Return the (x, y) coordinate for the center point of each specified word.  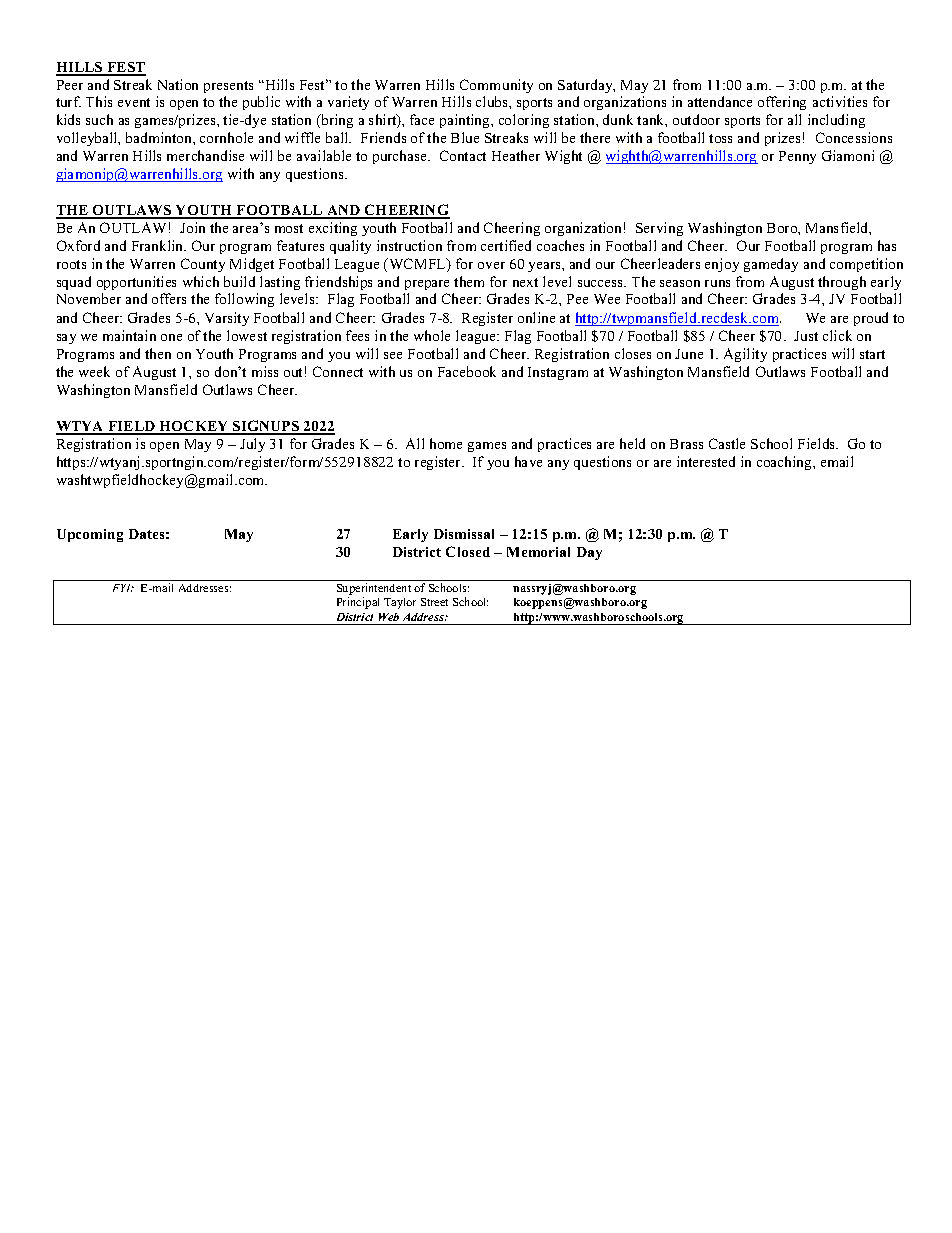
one (171, 337)
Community (496, 86)
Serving (659, 229)
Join (192, 227)
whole (432, 335)
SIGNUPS (266, 427)
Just (806, 336)
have (528, 461)
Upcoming (90, 535)
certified (506, 245)
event (134, 102)
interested (706, 461)
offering (782, 103)
